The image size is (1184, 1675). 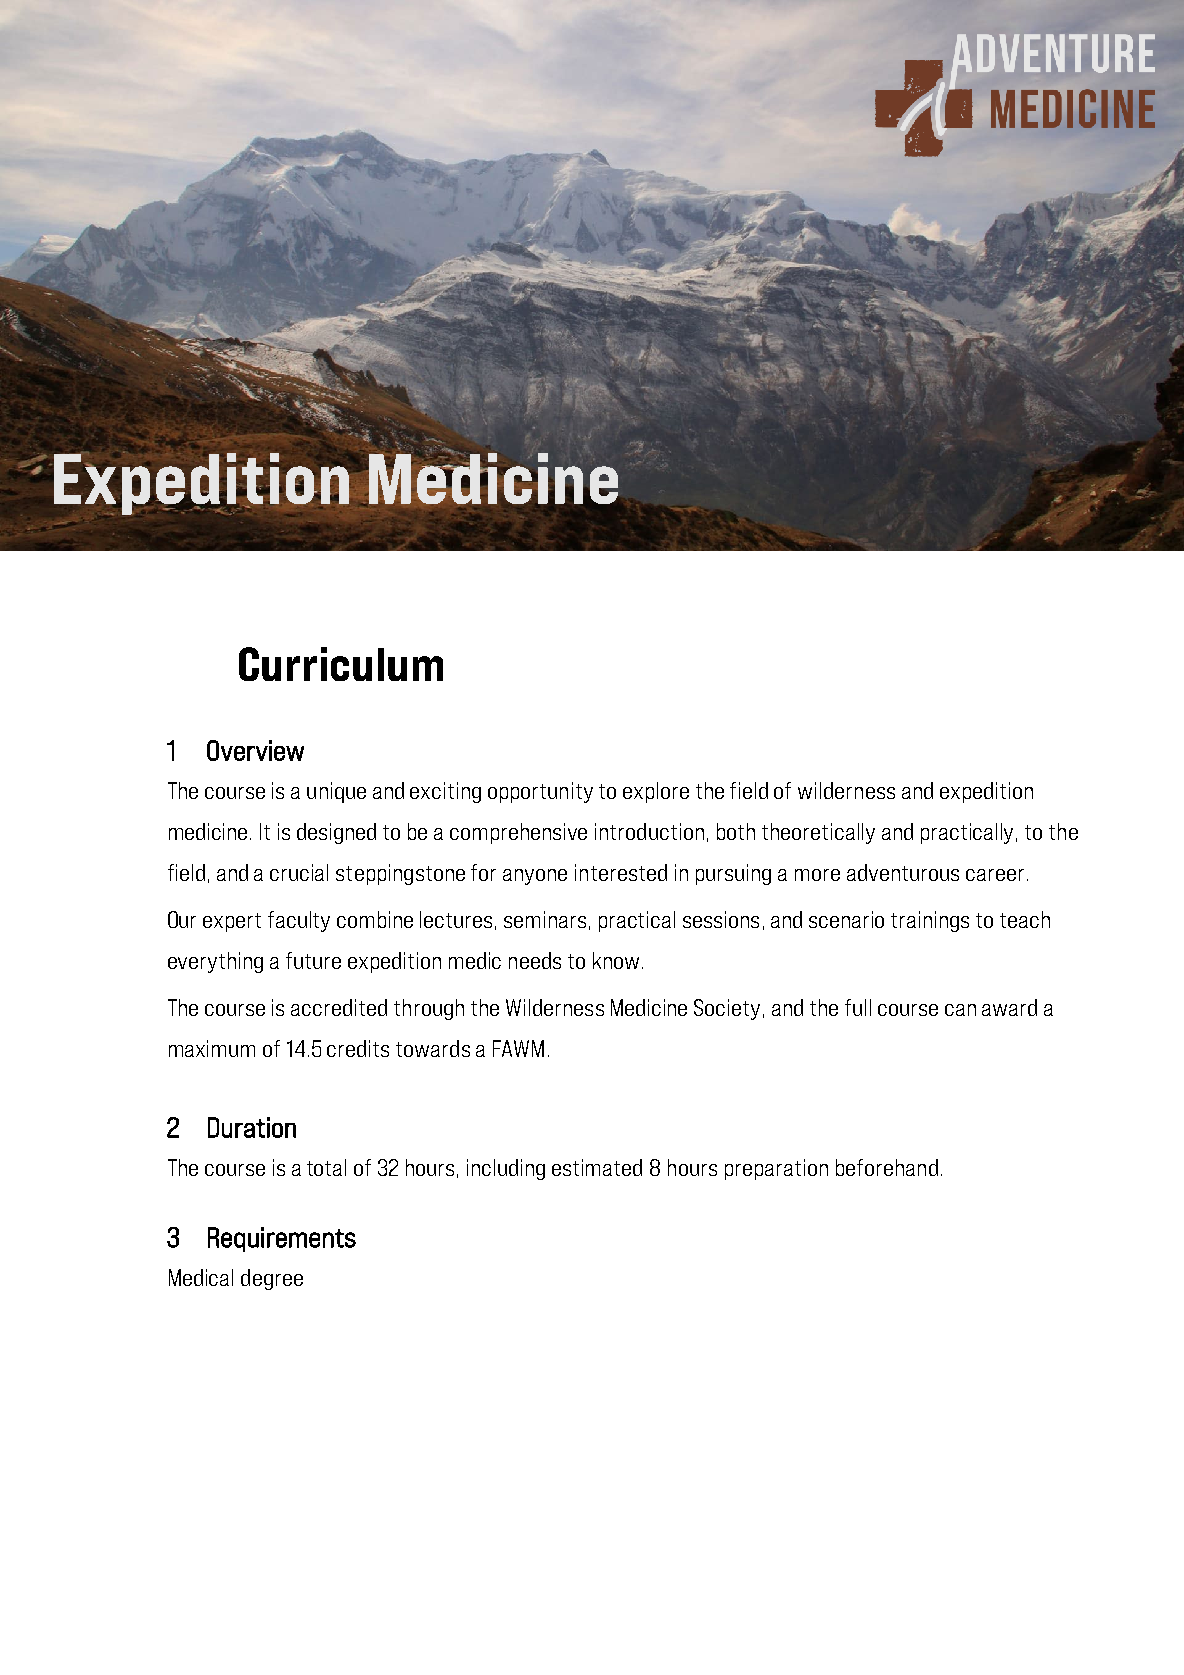 I want to click on beforehand, so click(x=887, y=1167).
